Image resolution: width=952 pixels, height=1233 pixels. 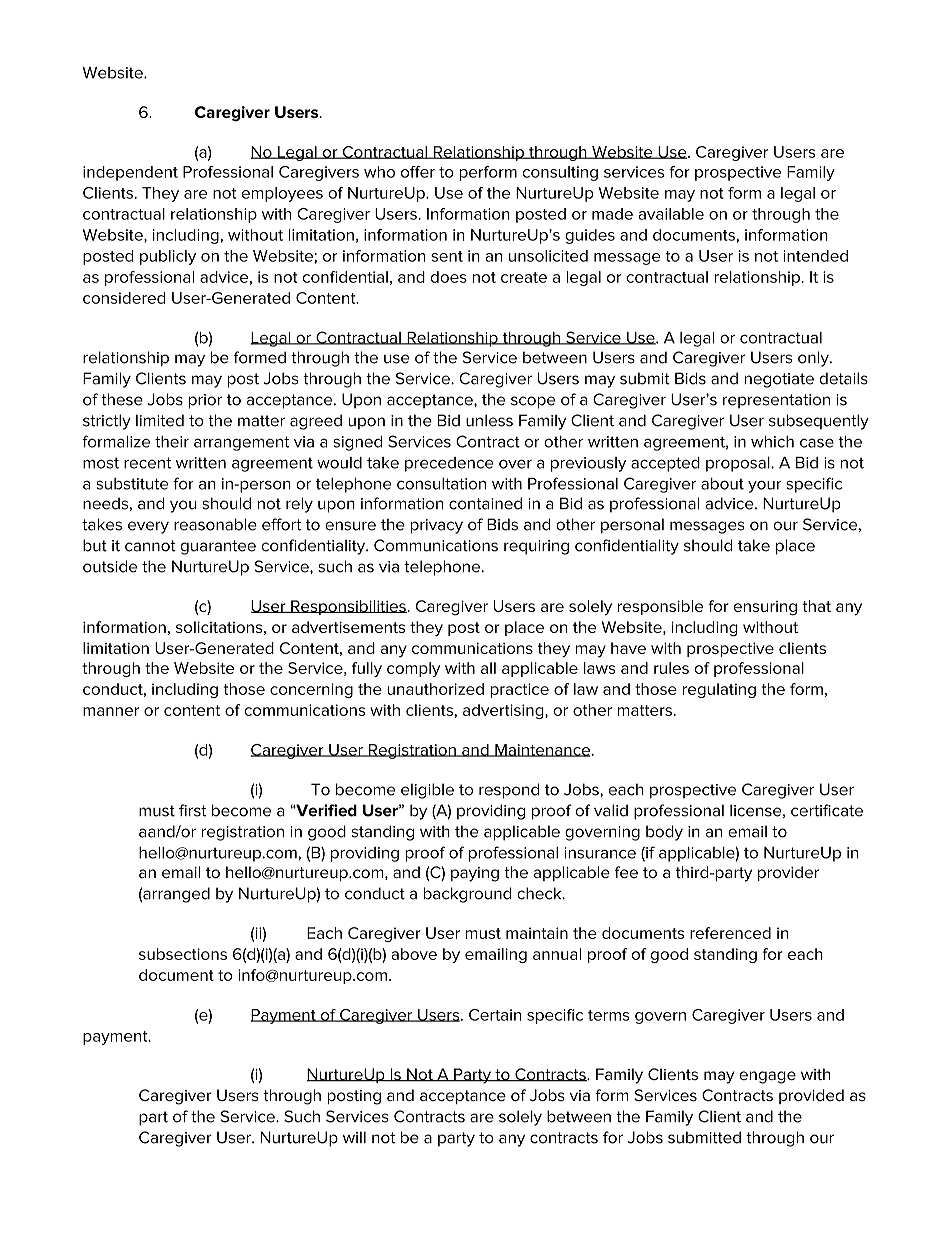 I want to click on unless, so click(x=489, y=420).
